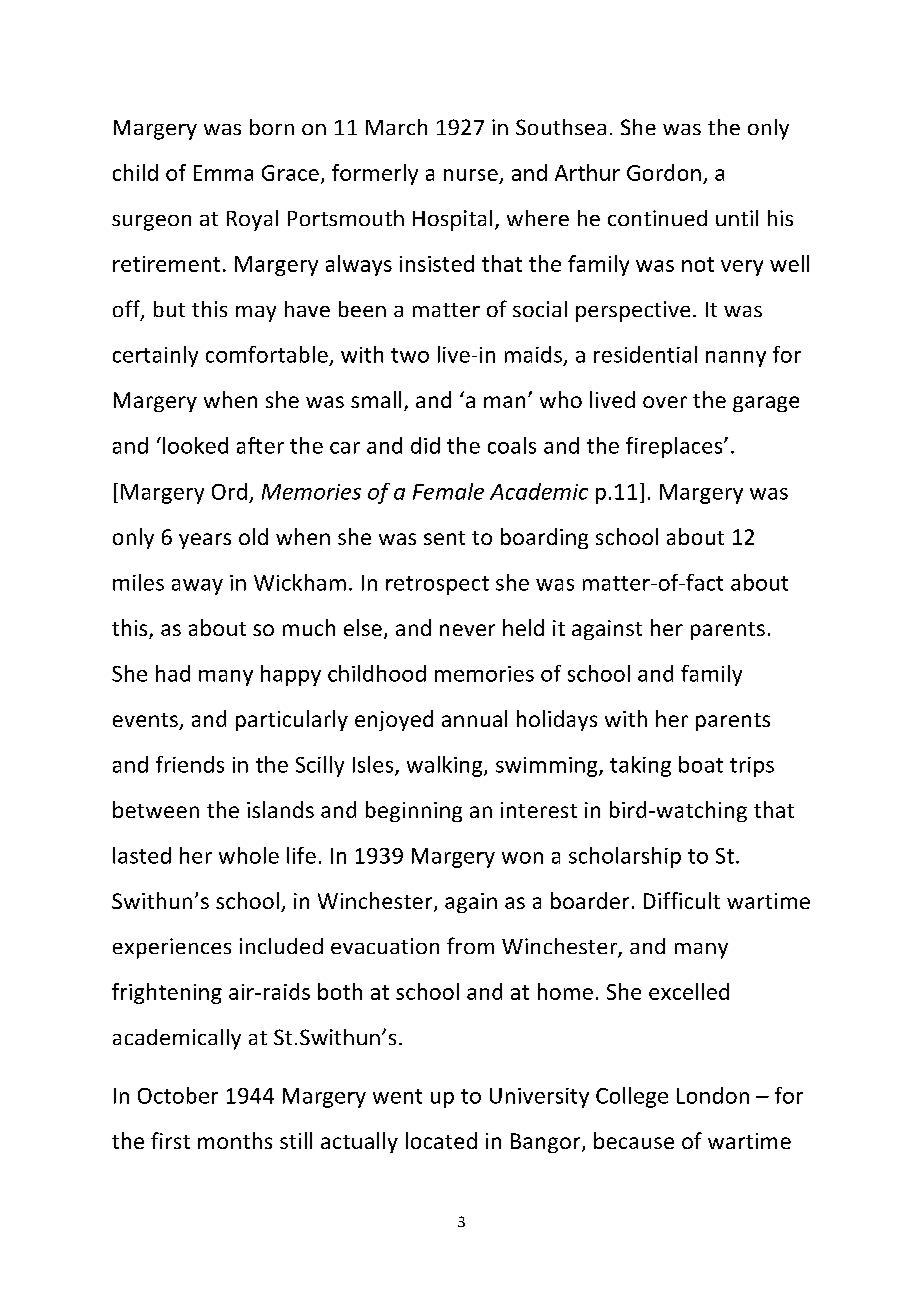 This page has width=924, height=1308. What do you see at coordinates (178, 1095) in the page?
I see `October` at bounding box center [178, 1095].
